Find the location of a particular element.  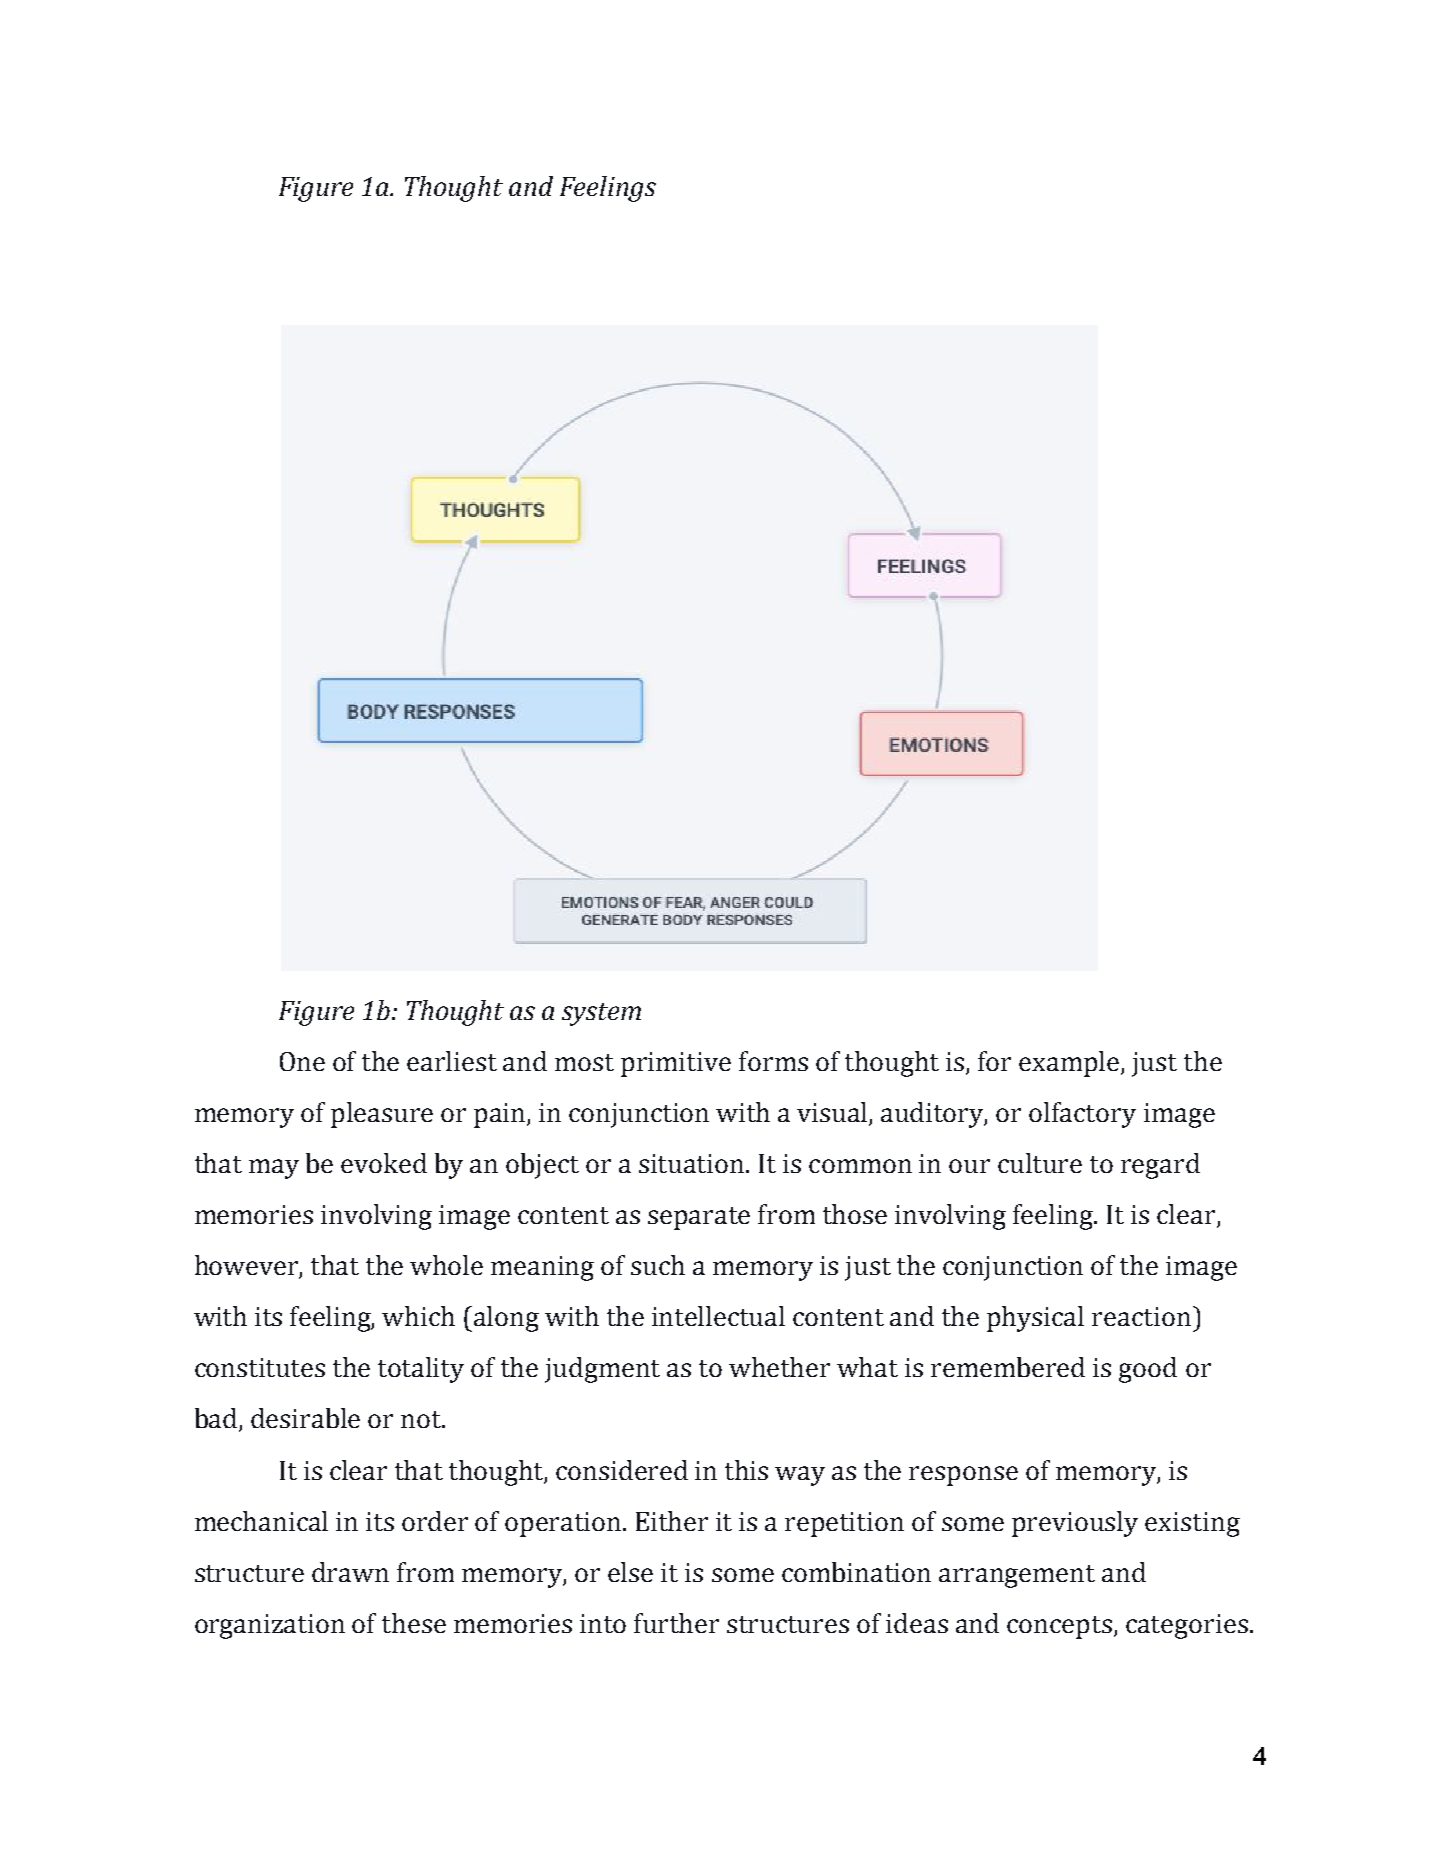

primitive is located at coordinates (676, 1064).
